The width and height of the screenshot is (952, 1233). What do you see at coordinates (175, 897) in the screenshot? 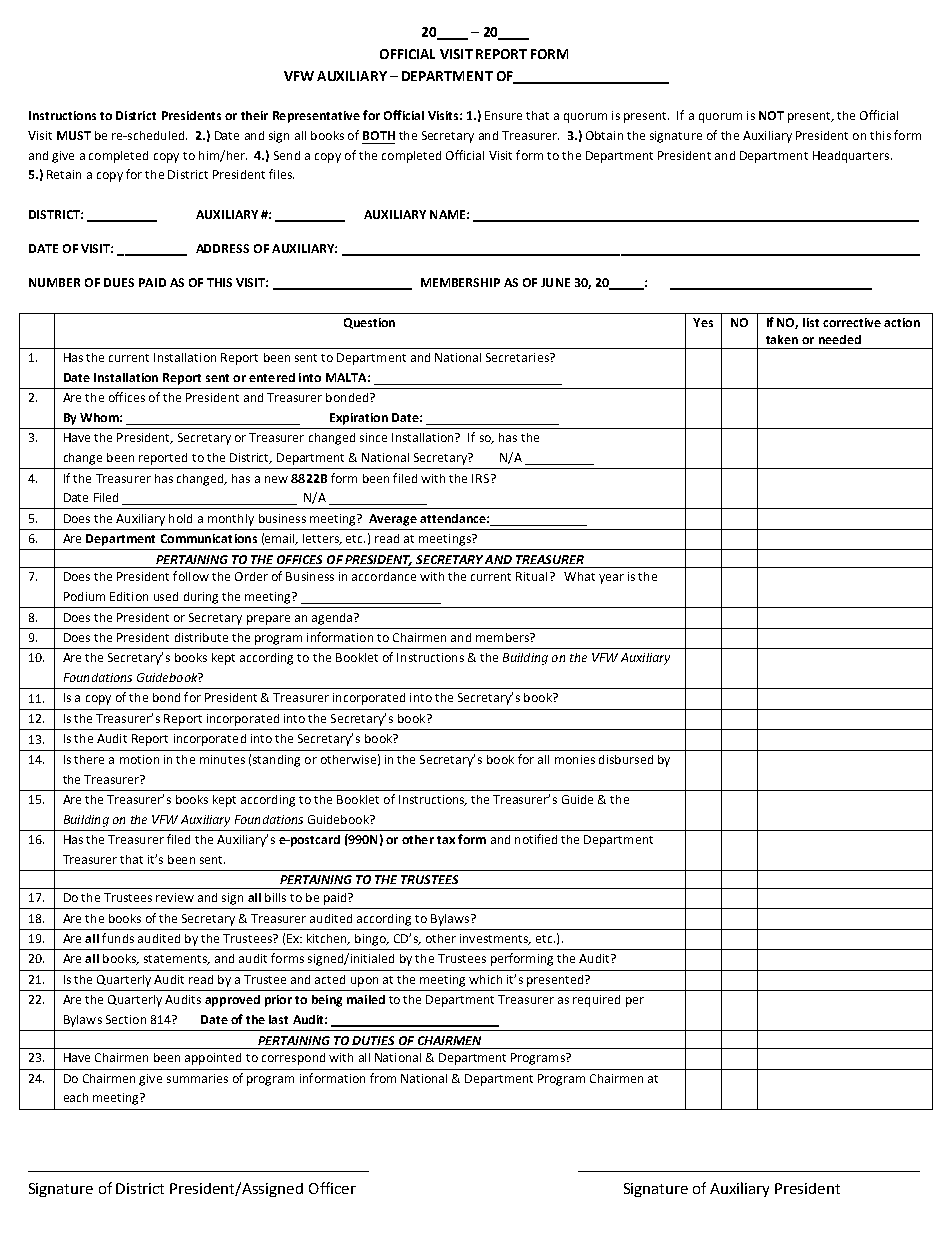
I see `review` at bounding box center [175, 897].
